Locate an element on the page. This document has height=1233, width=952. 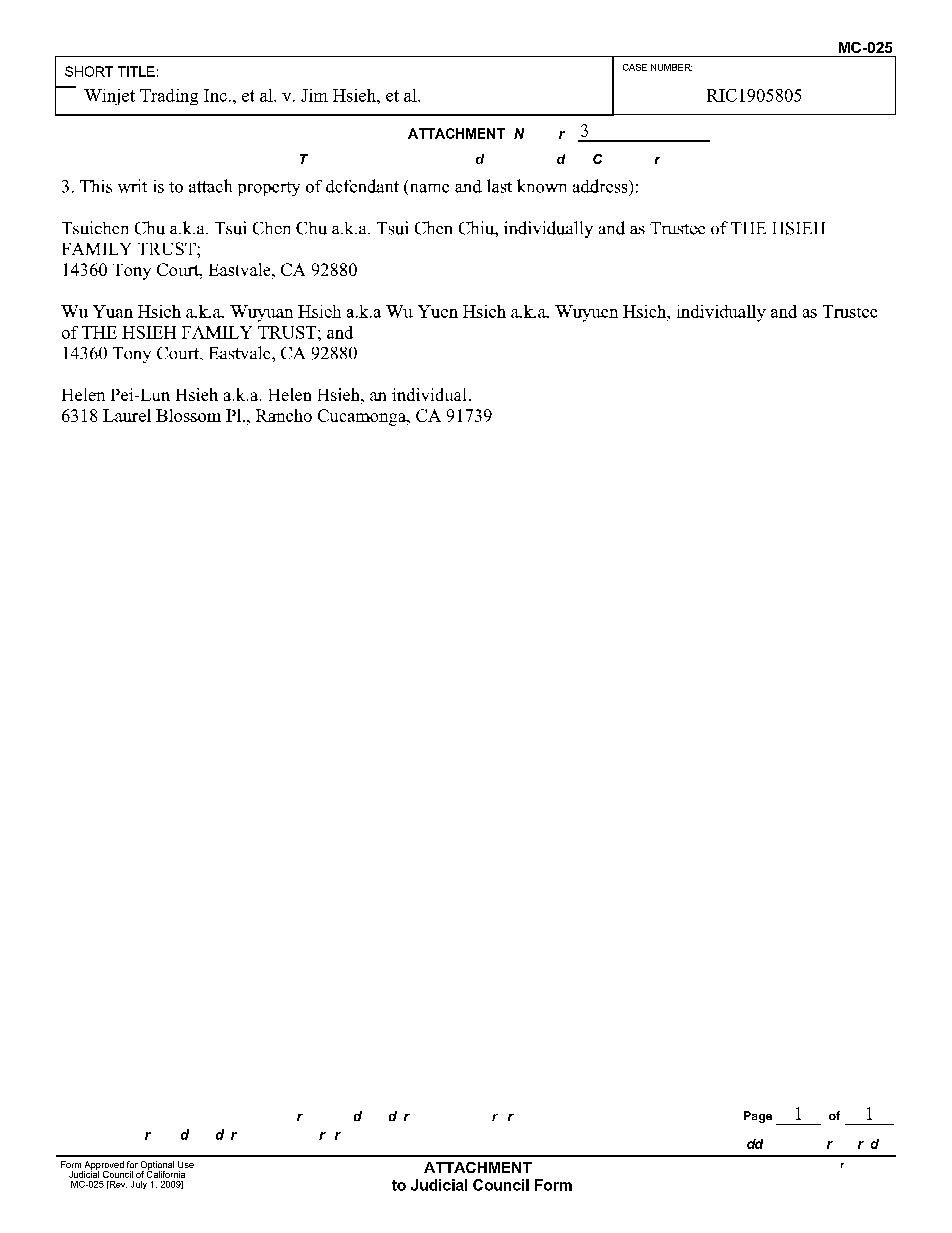
Approved is located at coordinates (103, 1166).
